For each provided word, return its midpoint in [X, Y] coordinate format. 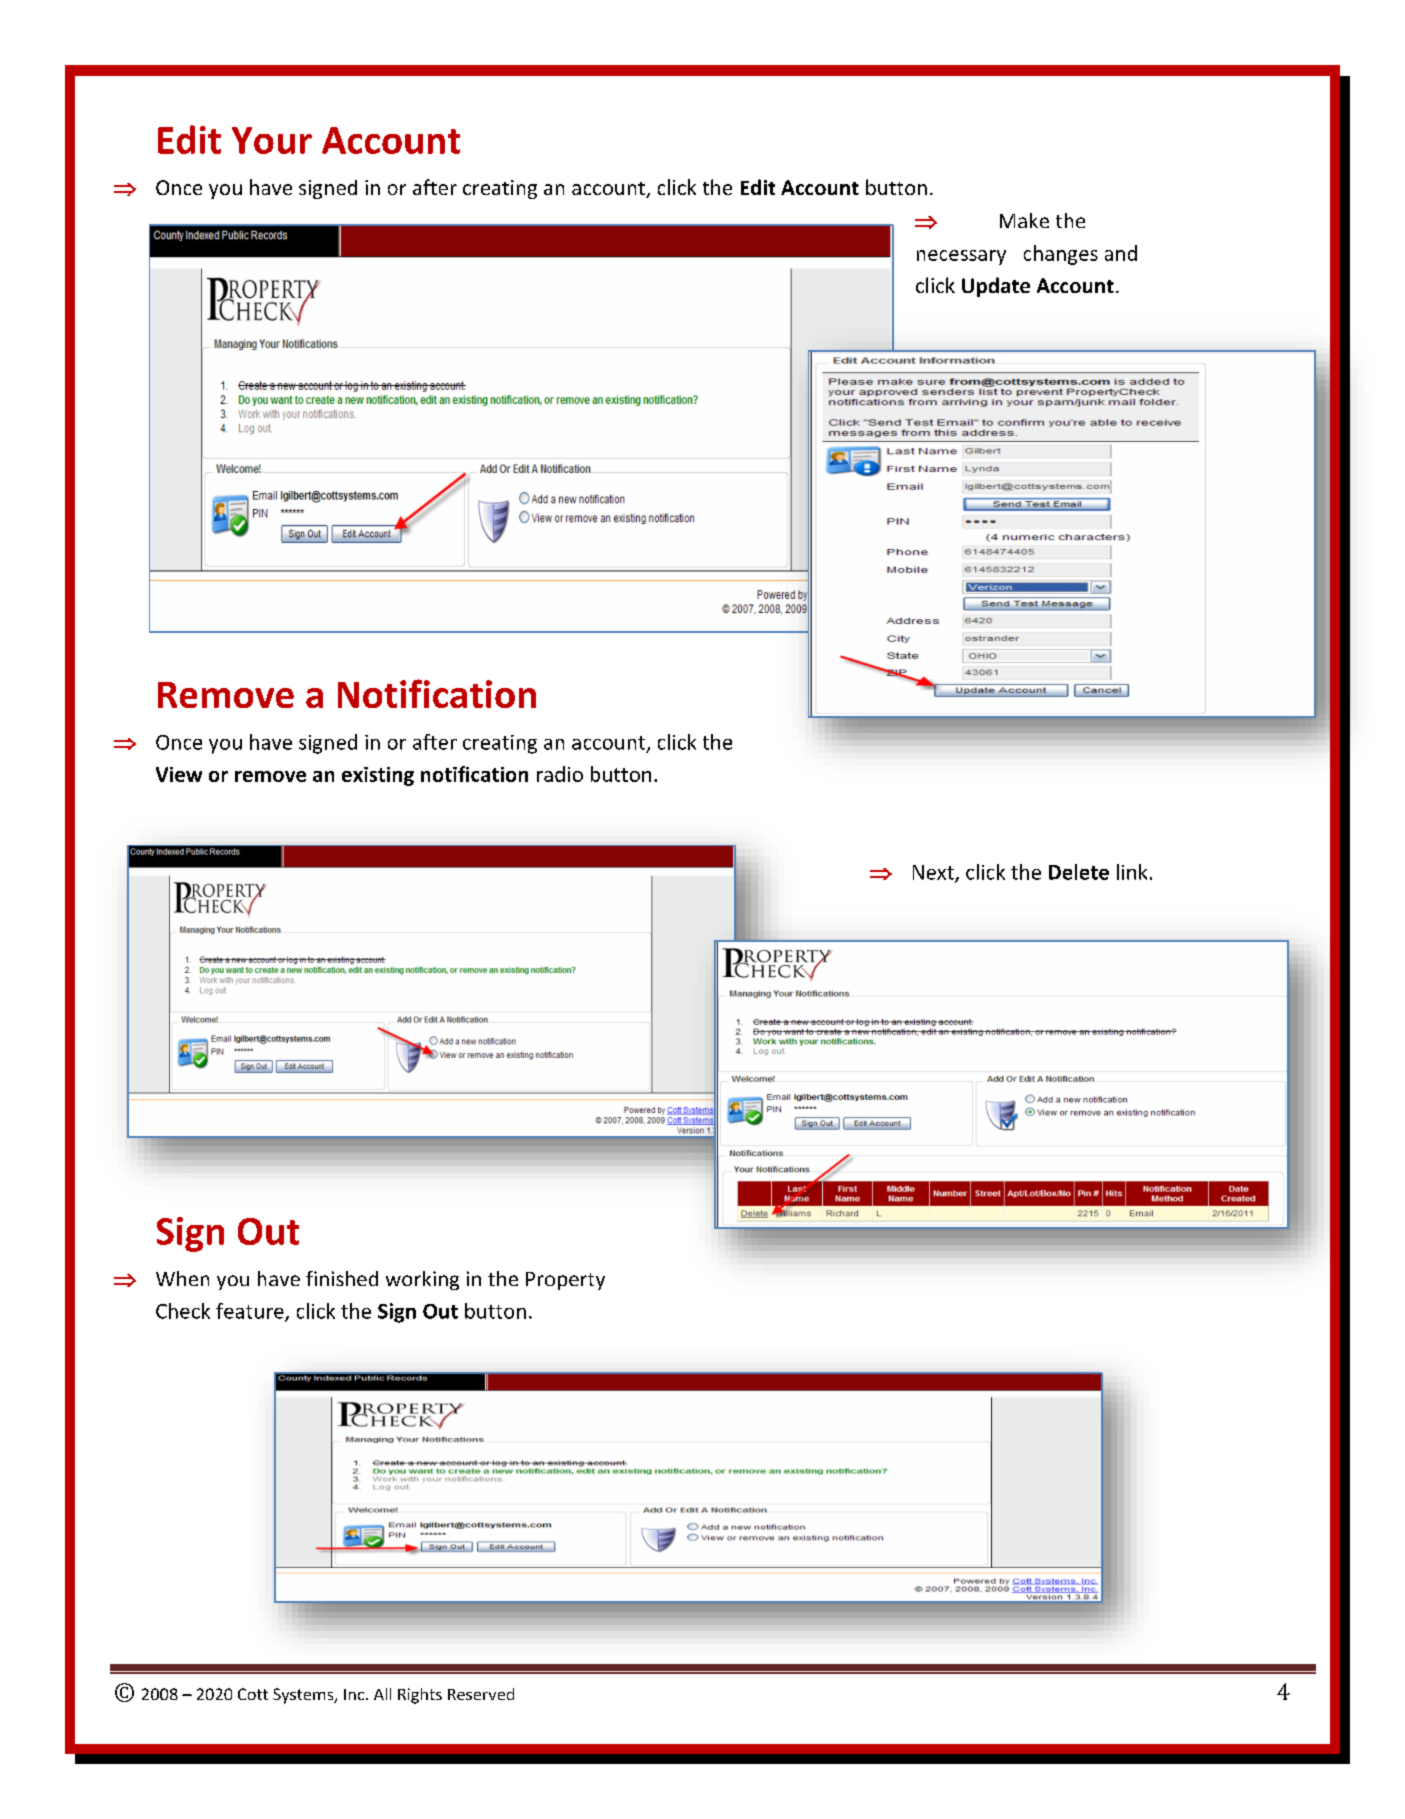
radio [560, 774]
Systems [304, 1696]
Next [934, 873]
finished [342, 1278]
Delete [1079, 872]
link [1132, 872]
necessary [961, 257]
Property [565, 1281]
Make [1024, 220]
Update [996, 287]
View [179, 774]
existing [378, 776]
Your [272, 140]
